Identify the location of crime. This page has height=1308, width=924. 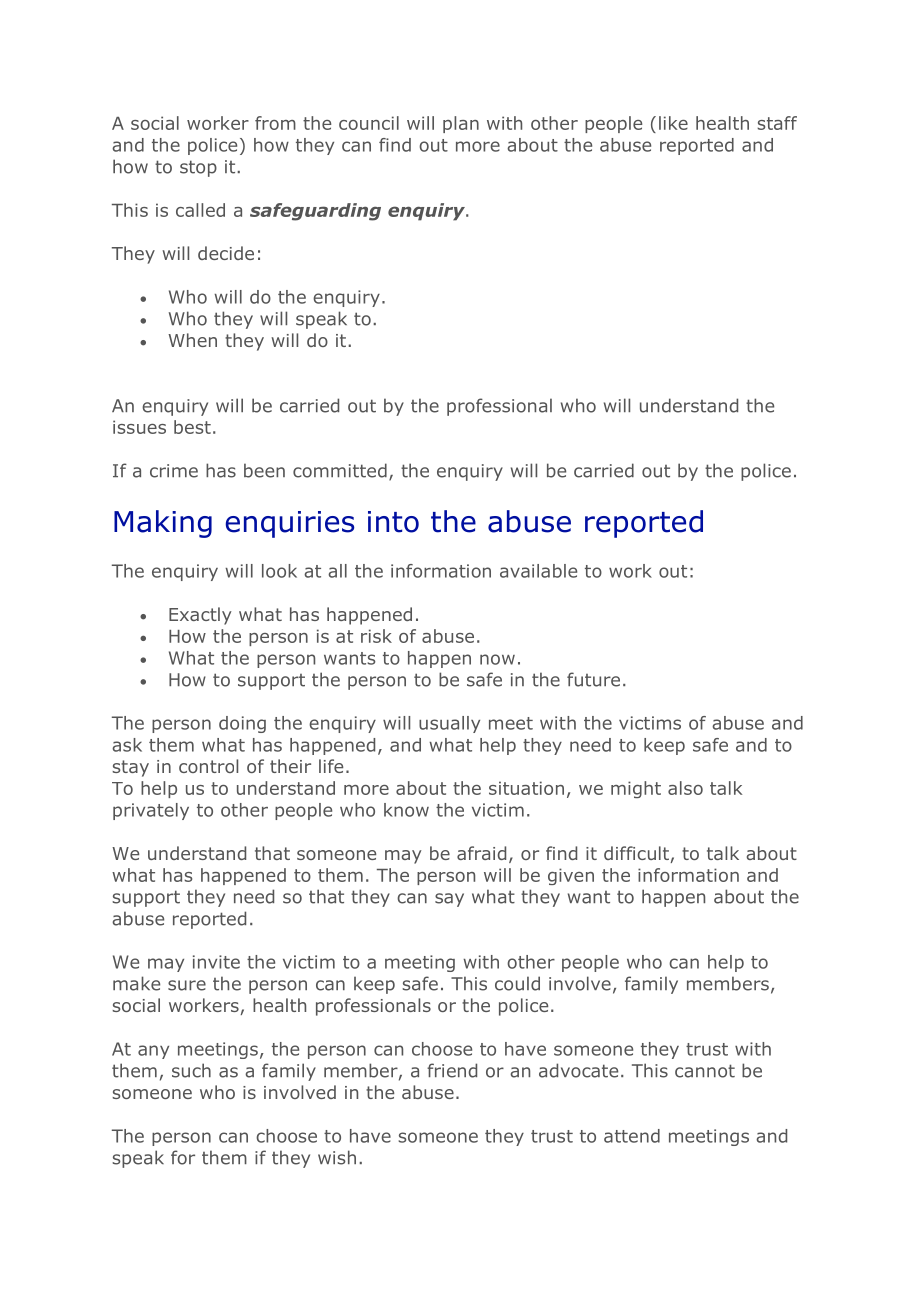
(174, 471).
